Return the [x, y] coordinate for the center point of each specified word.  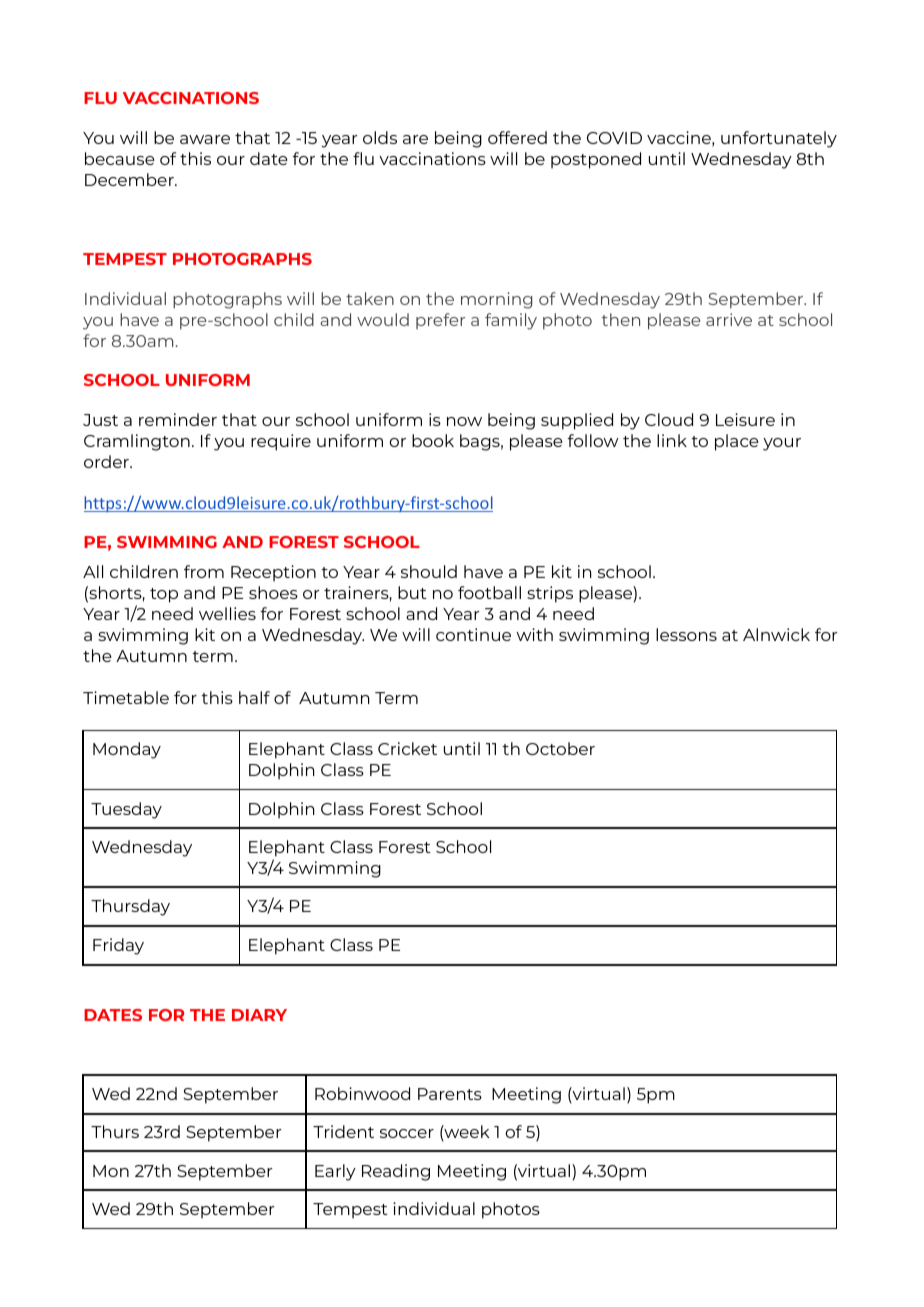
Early [335, 1172]
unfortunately [779, 139]
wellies [227, 613]
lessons [686, 634]
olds [380, 137]
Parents [450, 1094]
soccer [407, 1133]
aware [205, 139]
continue [473, 634]
